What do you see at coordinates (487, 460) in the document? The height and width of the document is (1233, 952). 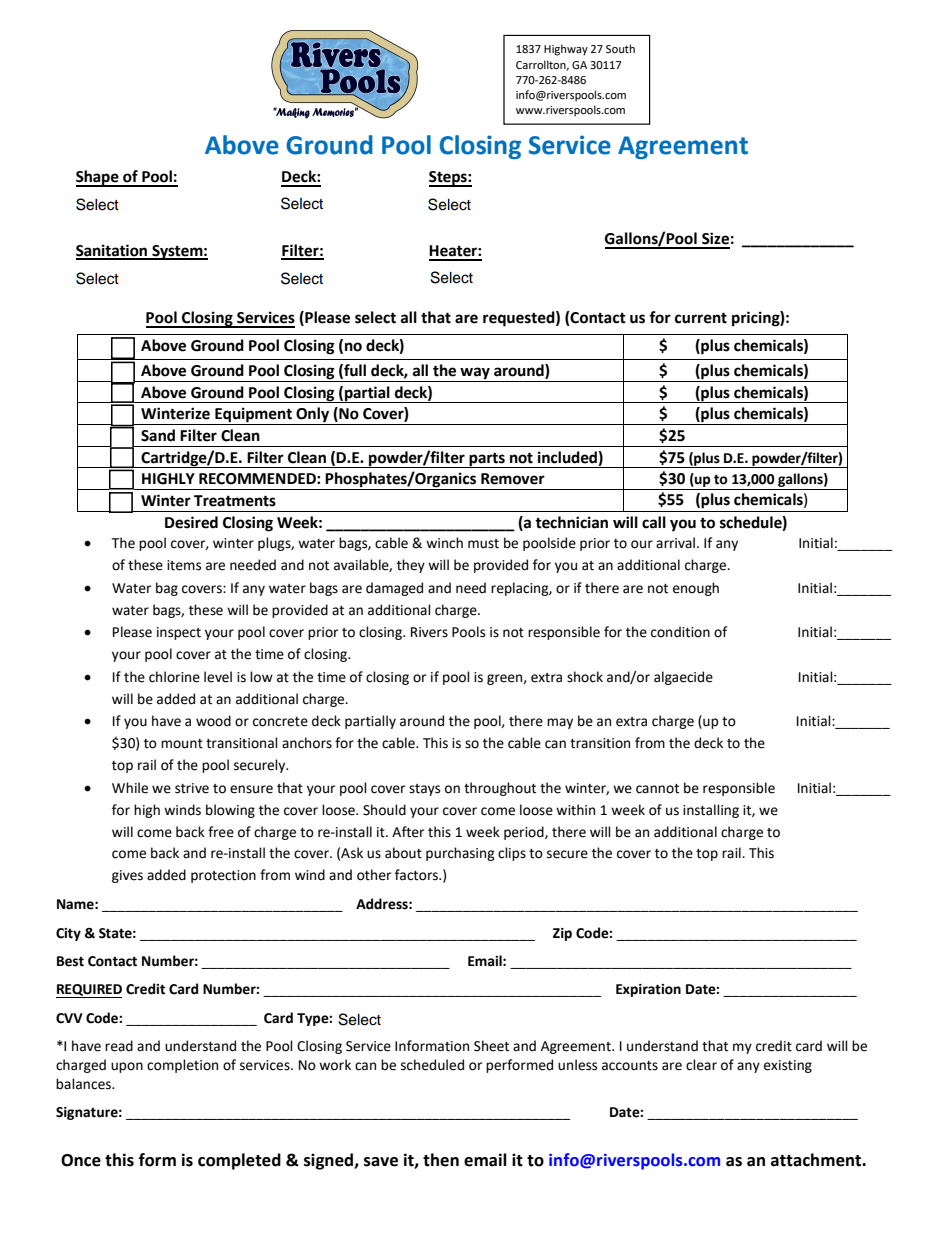 I see `parts` at bounding box center [487, 460].
